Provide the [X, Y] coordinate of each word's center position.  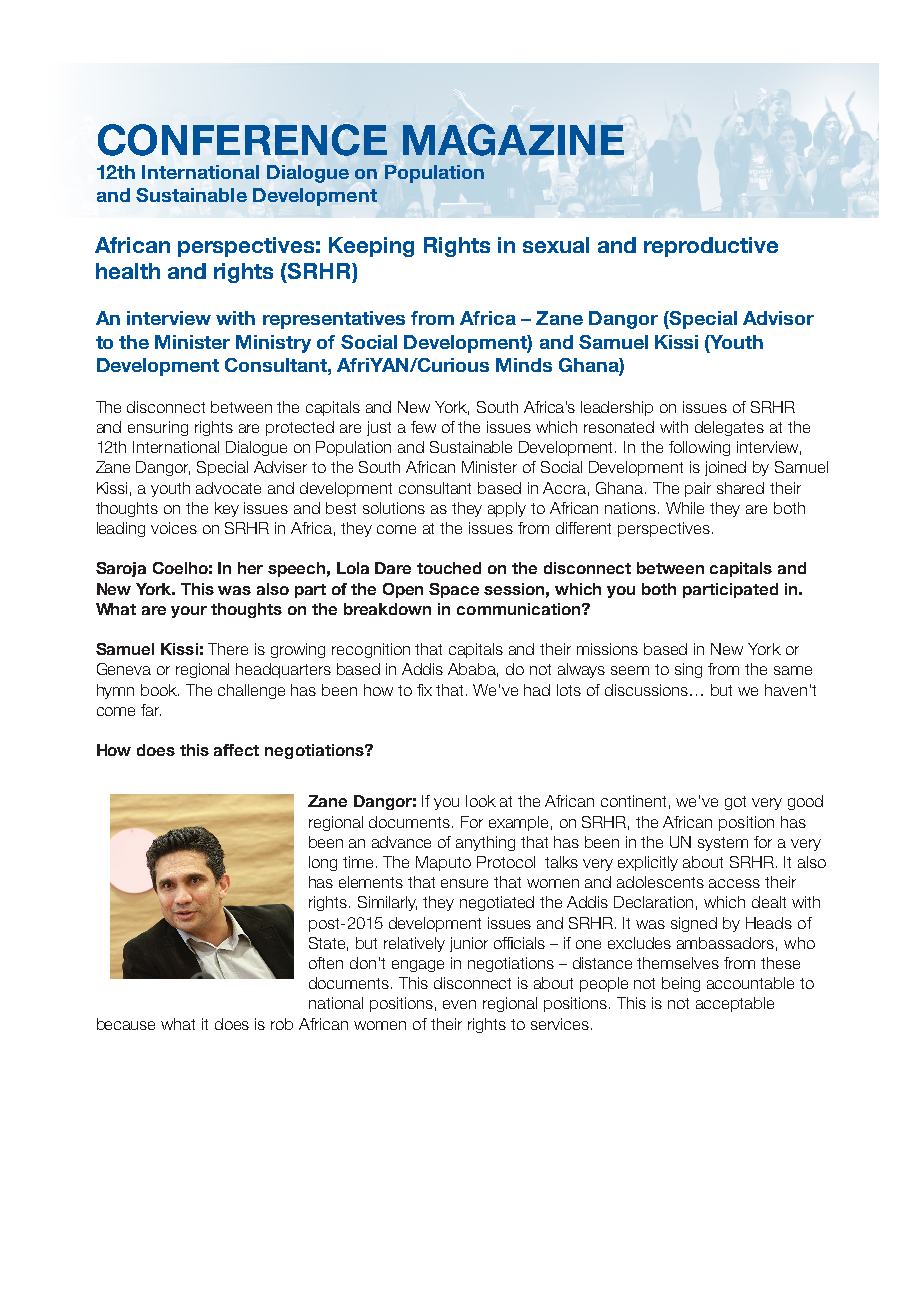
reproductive [711, 247]
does [232, 1024]
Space [454, 590]
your [189, 612]
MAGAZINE [513, 140]
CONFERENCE [242, 140]
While [685, 508]
